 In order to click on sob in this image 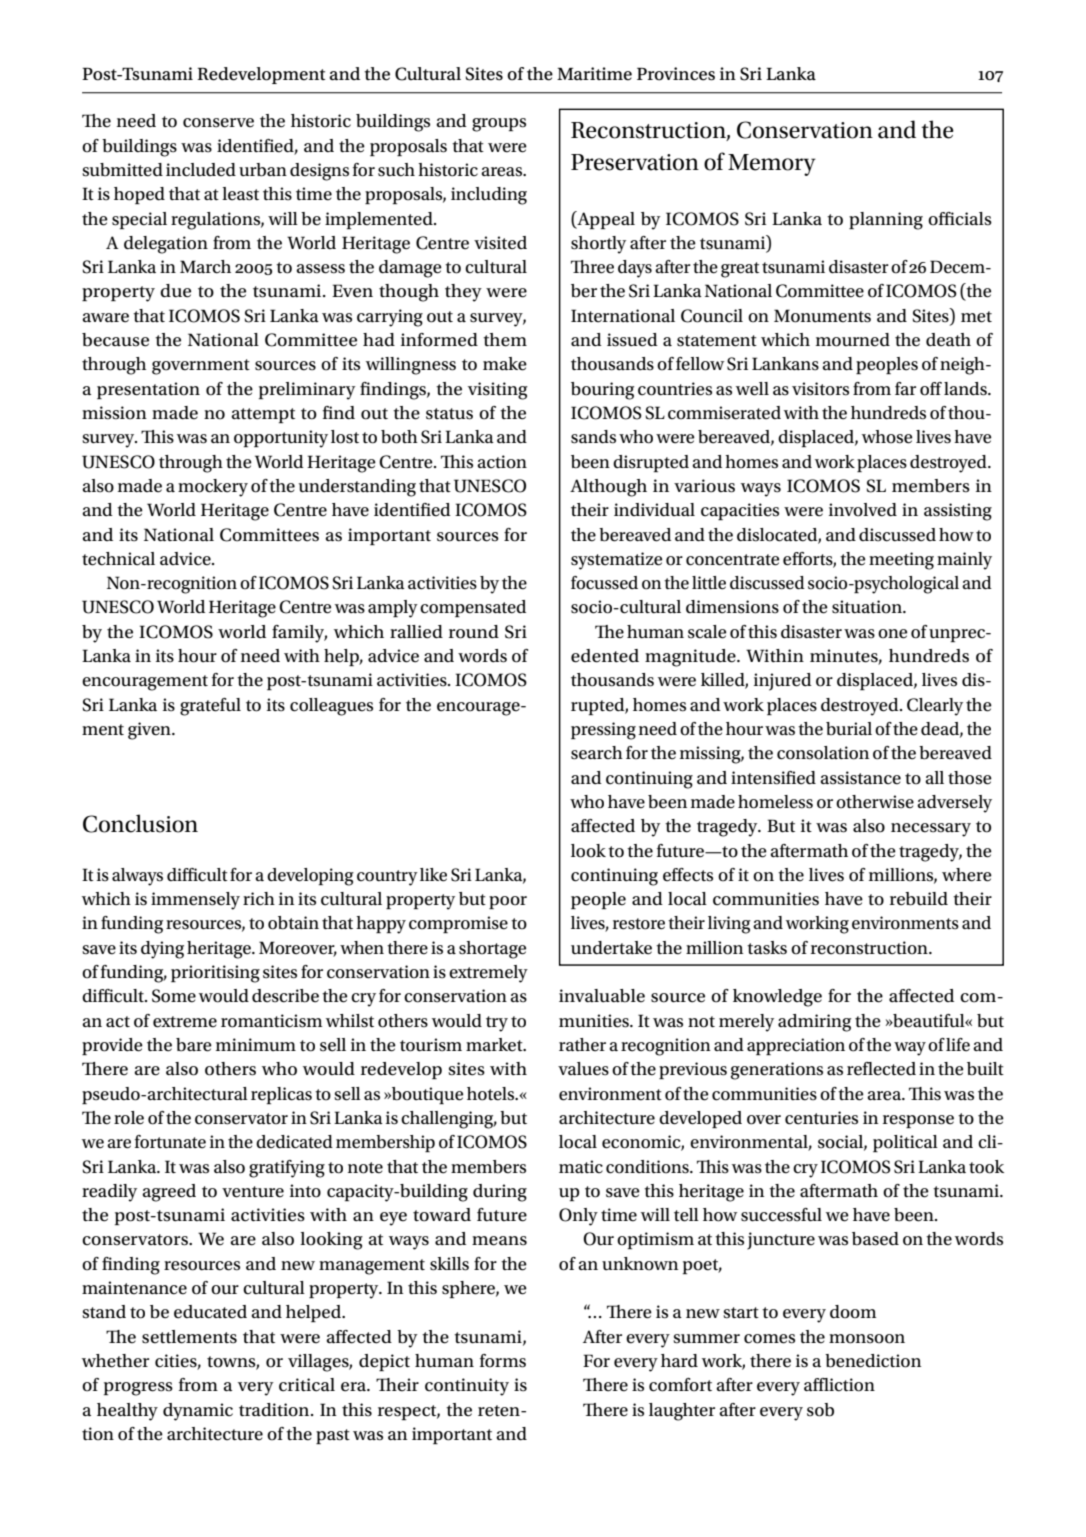, I will do `click(820, 1410)`.
